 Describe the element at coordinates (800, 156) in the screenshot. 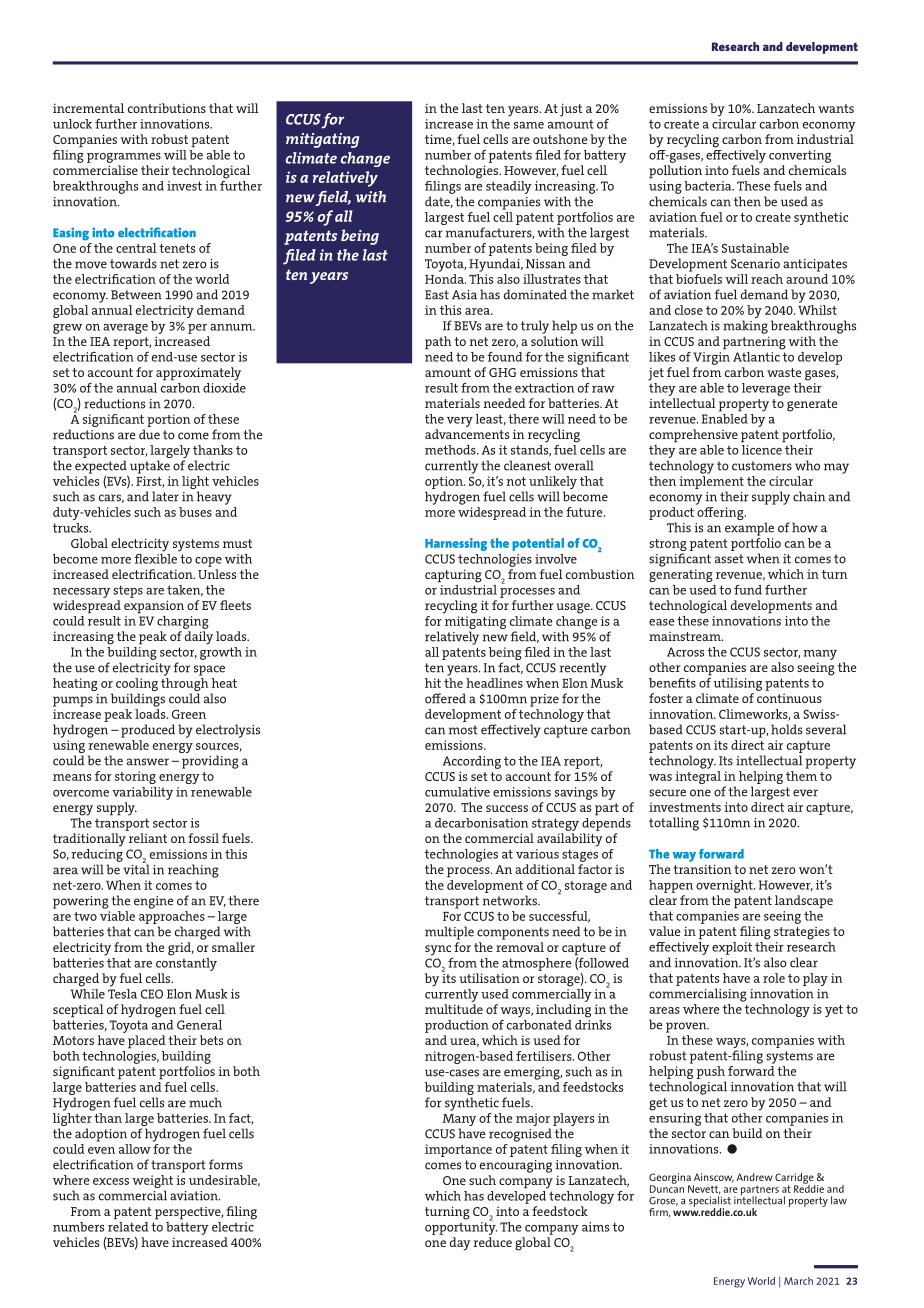

I see `converting` at that location.
